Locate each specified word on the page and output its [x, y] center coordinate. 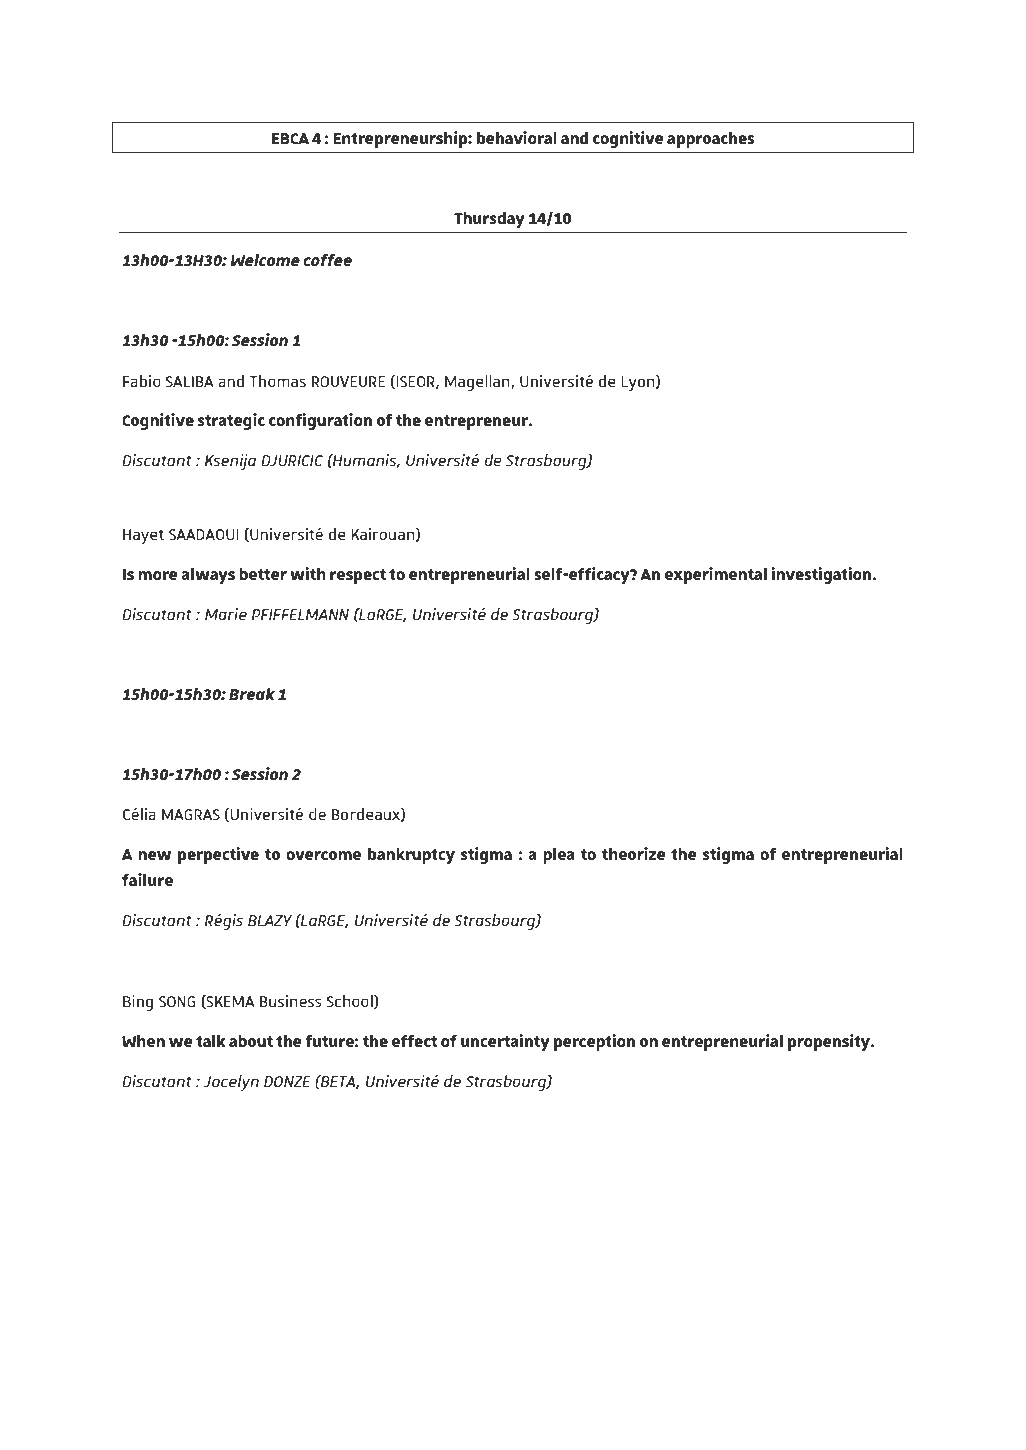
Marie [226, 614]
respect [358, 576]
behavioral [517, 137]
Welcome [265, 259]
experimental [716, 575]
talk [211, 1040]
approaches [710, 139]
